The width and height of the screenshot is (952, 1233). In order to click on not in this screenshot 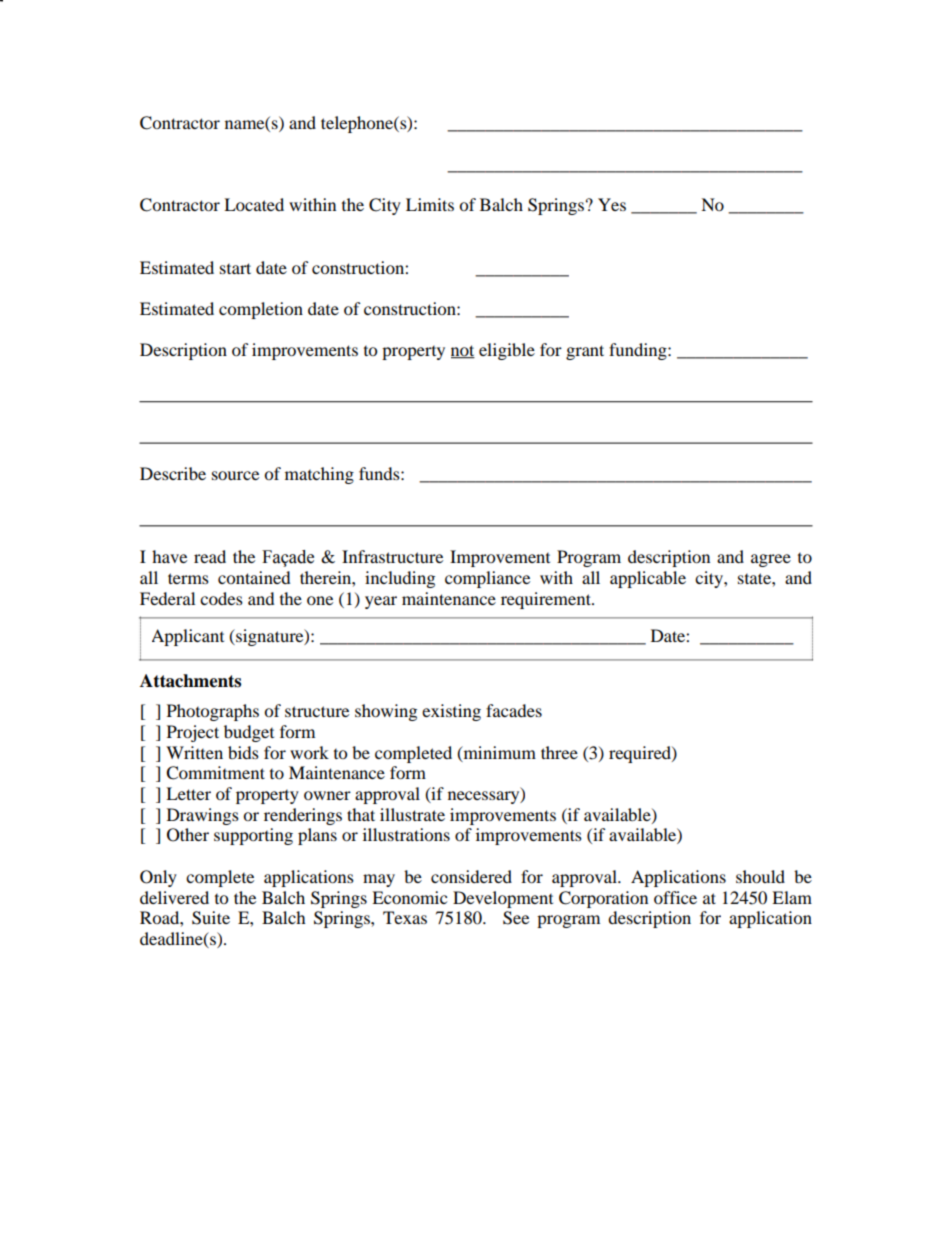, I will do `click(463, 352)`.
